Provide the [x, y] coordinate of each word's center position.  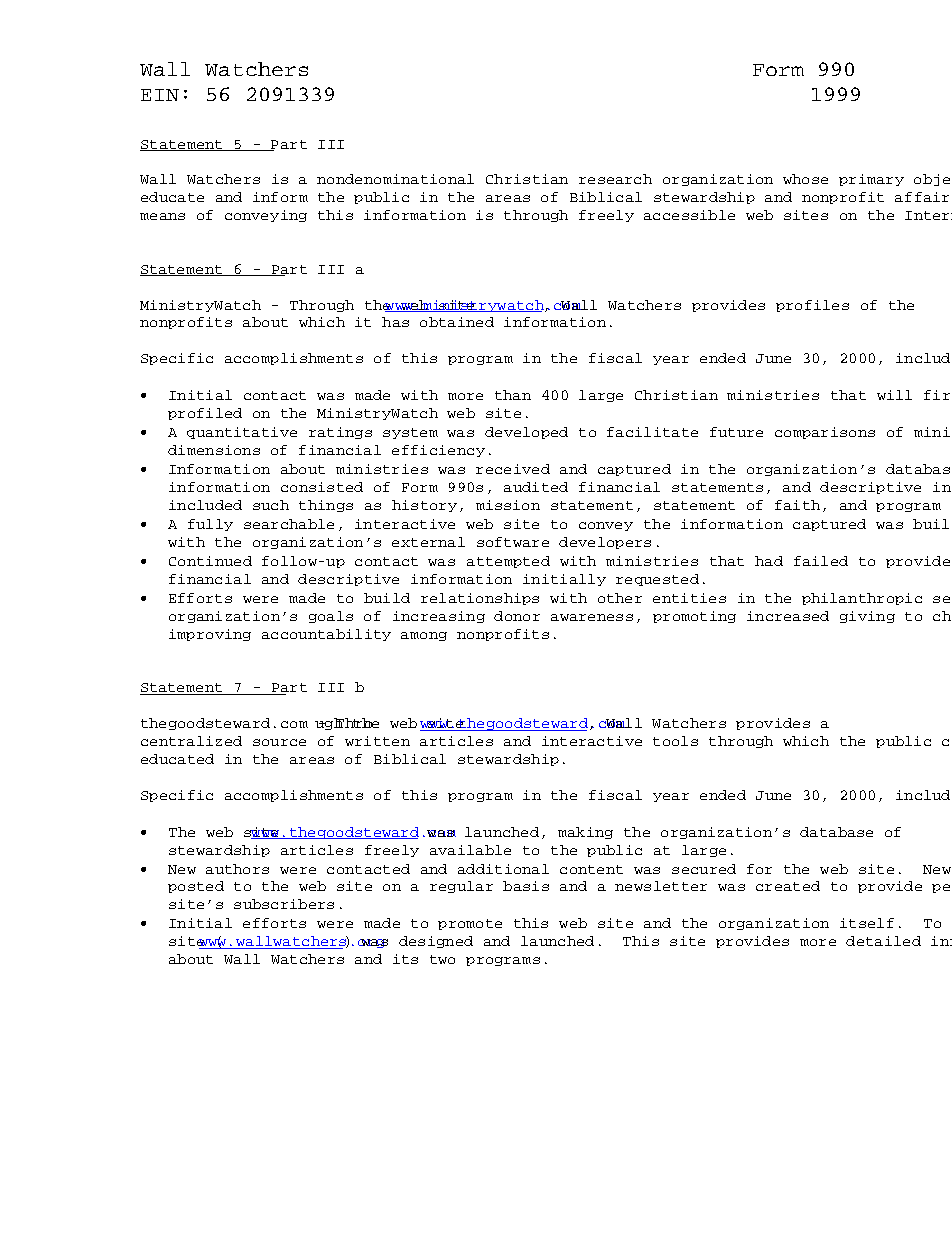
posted [196, 887]
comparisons [825, 433]
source [279, 742]
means [162, 216]
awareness [592, 617]
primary [871, 180]
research [615, 179]
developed [526, 433]
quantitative [242, 433]
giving [867, 617]
